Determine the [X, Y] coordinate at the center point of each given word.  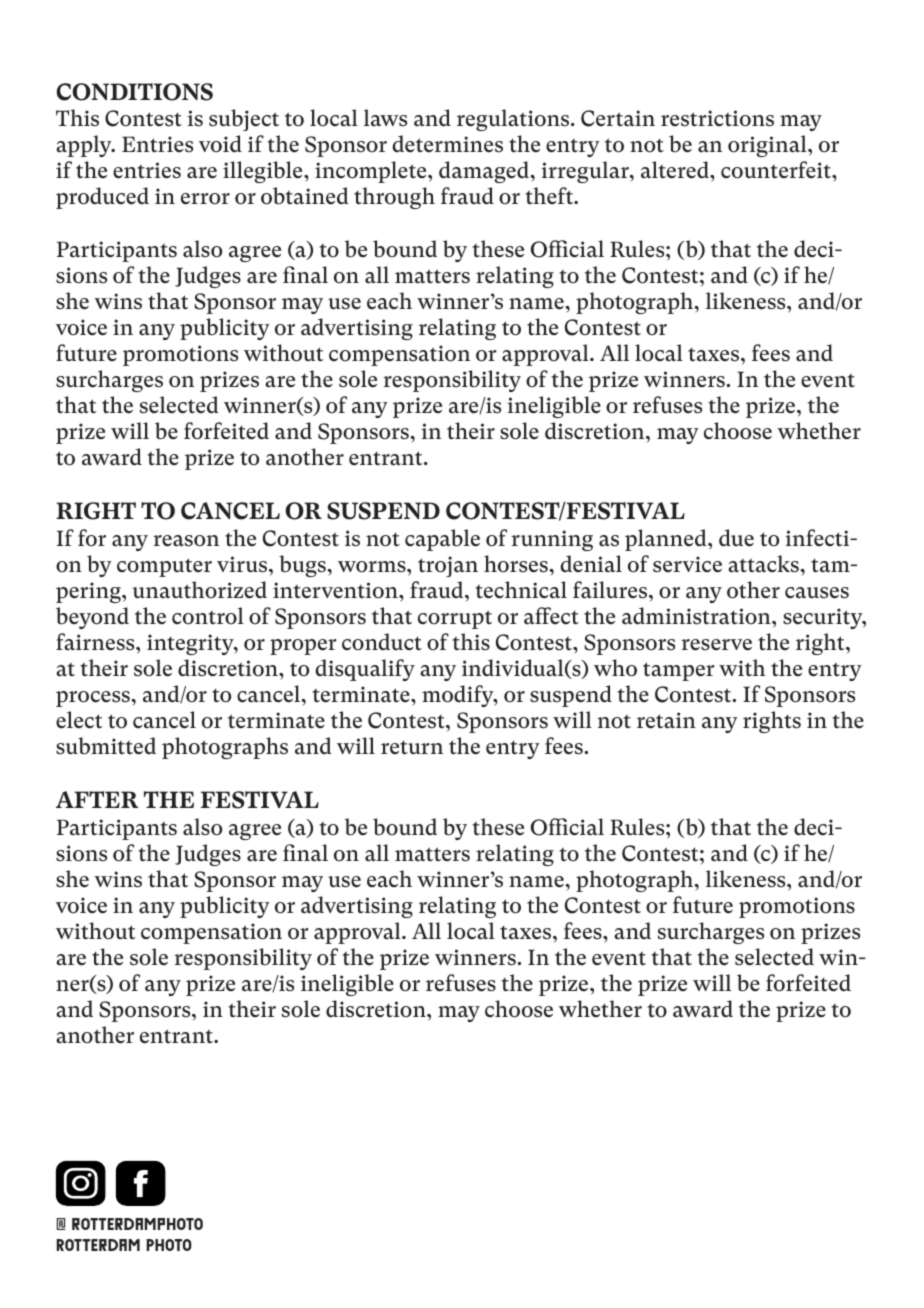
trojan [448, 566]
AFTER [97, 799]
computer [164, 567]
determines [447, 144]
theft [550, 195]
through [394, 198]
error [205, 199]
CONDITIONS [135, 92]
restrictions [717, 118]
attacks [763, 564]
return [412, 748]
